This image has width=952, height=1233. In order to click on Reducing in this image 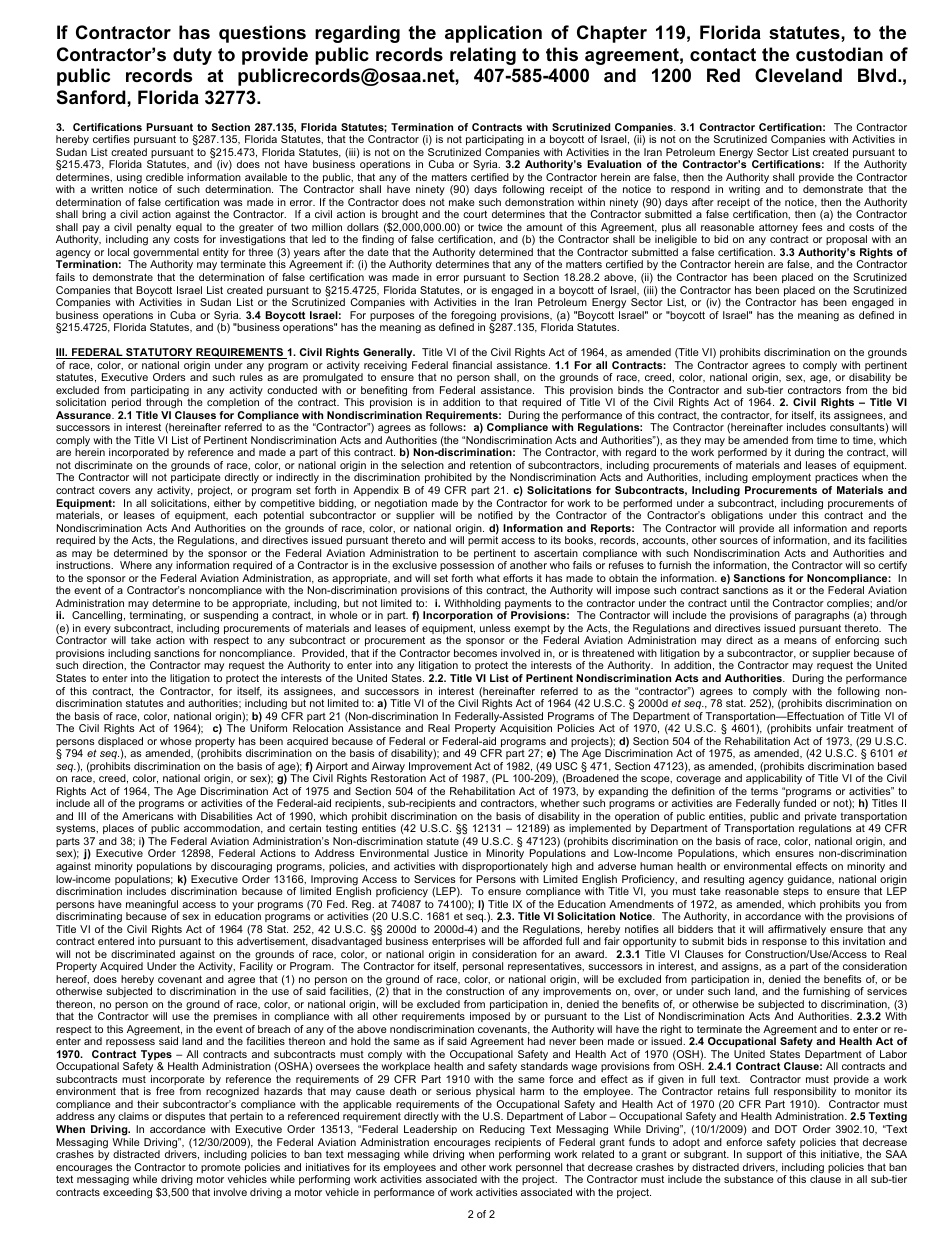, I will do `click(502, 1130)`.
